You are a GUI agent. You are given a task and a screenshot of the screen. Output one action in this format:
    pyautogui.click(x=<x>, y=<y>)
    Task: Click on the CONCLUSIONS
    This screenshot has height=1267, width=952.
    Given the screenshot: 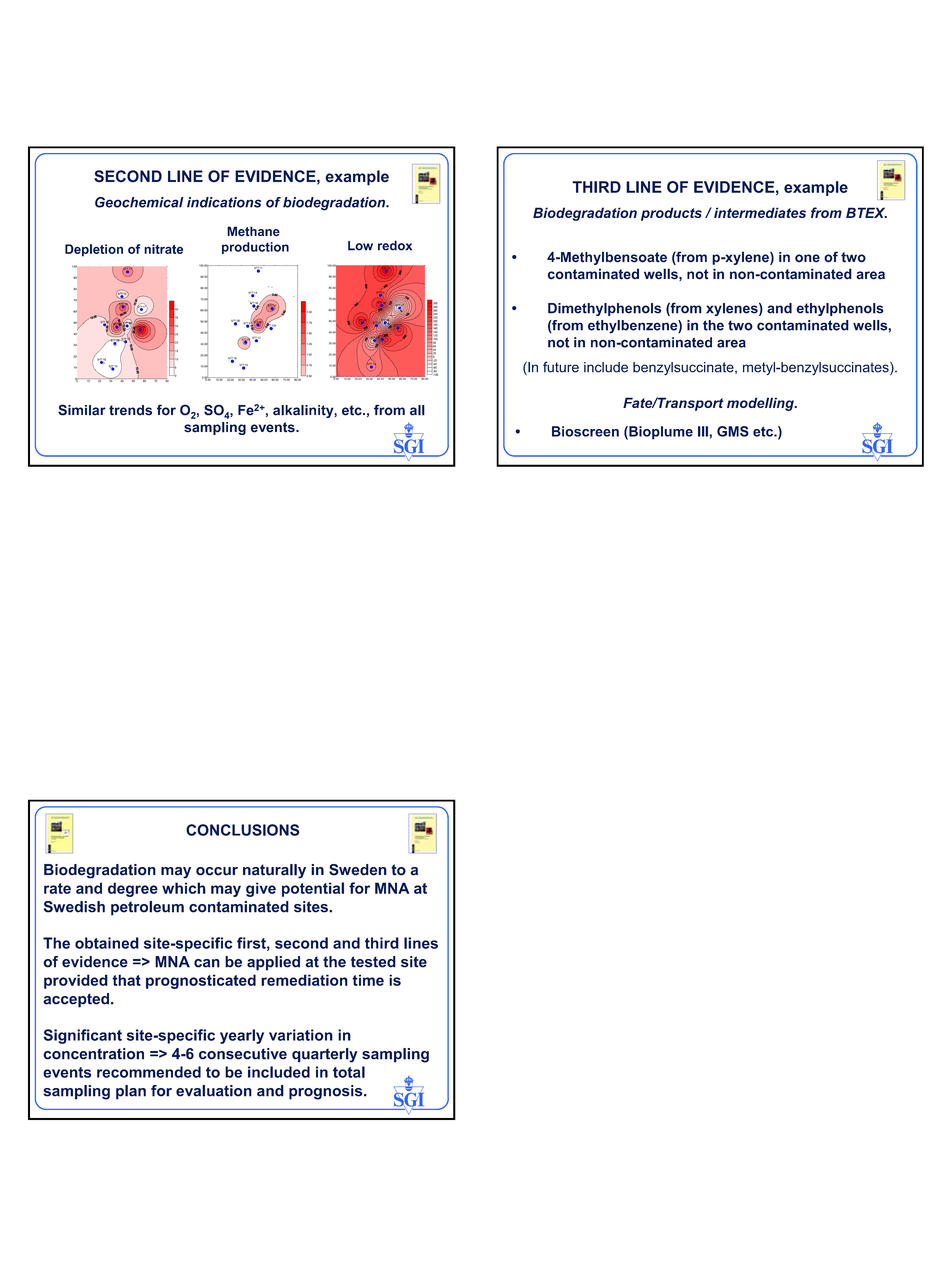 What is the action you would take?
    pyautogui.click(x=242, y=830)
